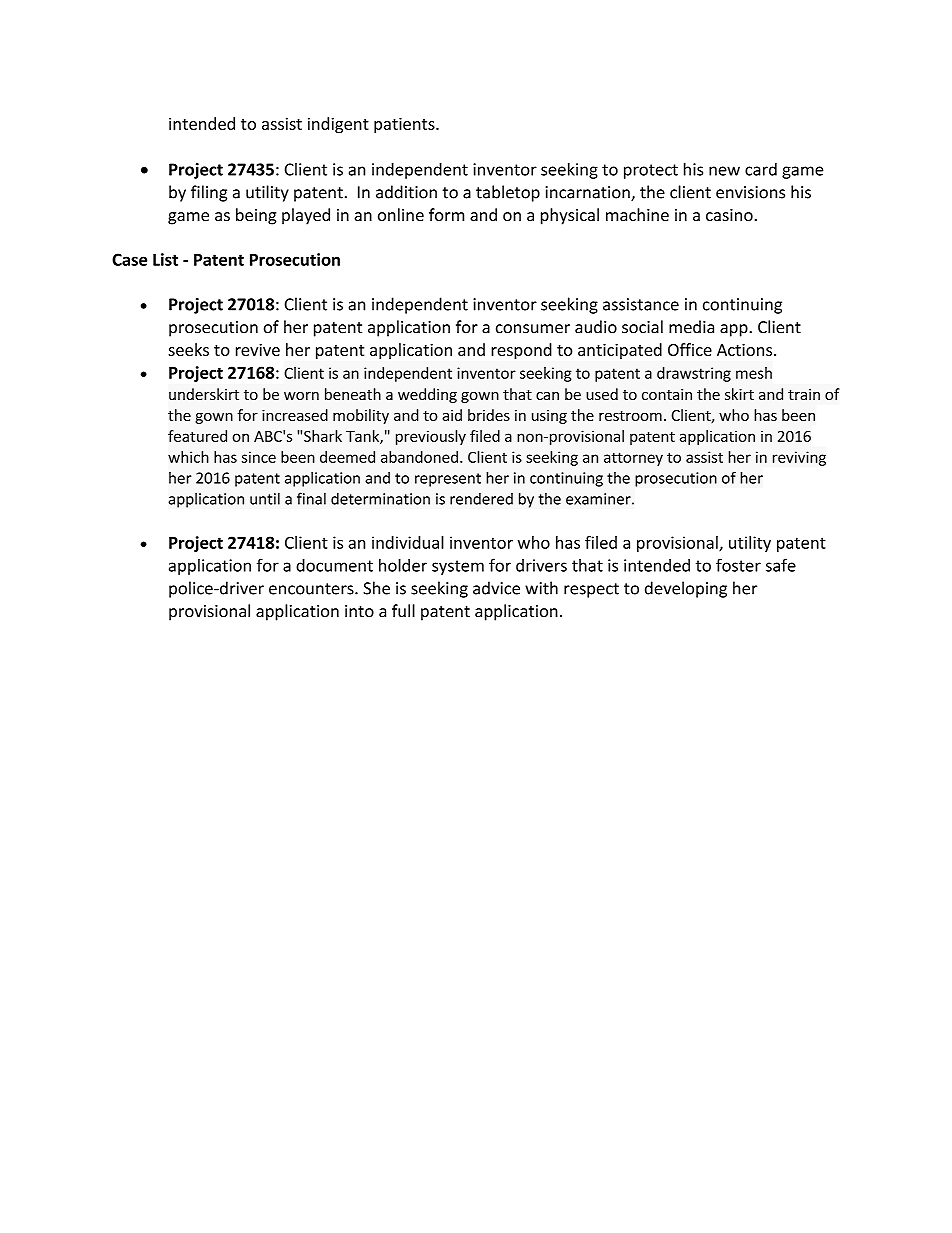 The width and height of the image is (952, 1233). Describe the element at coordinates (265, 498) in the image. I see `until` at that location.
